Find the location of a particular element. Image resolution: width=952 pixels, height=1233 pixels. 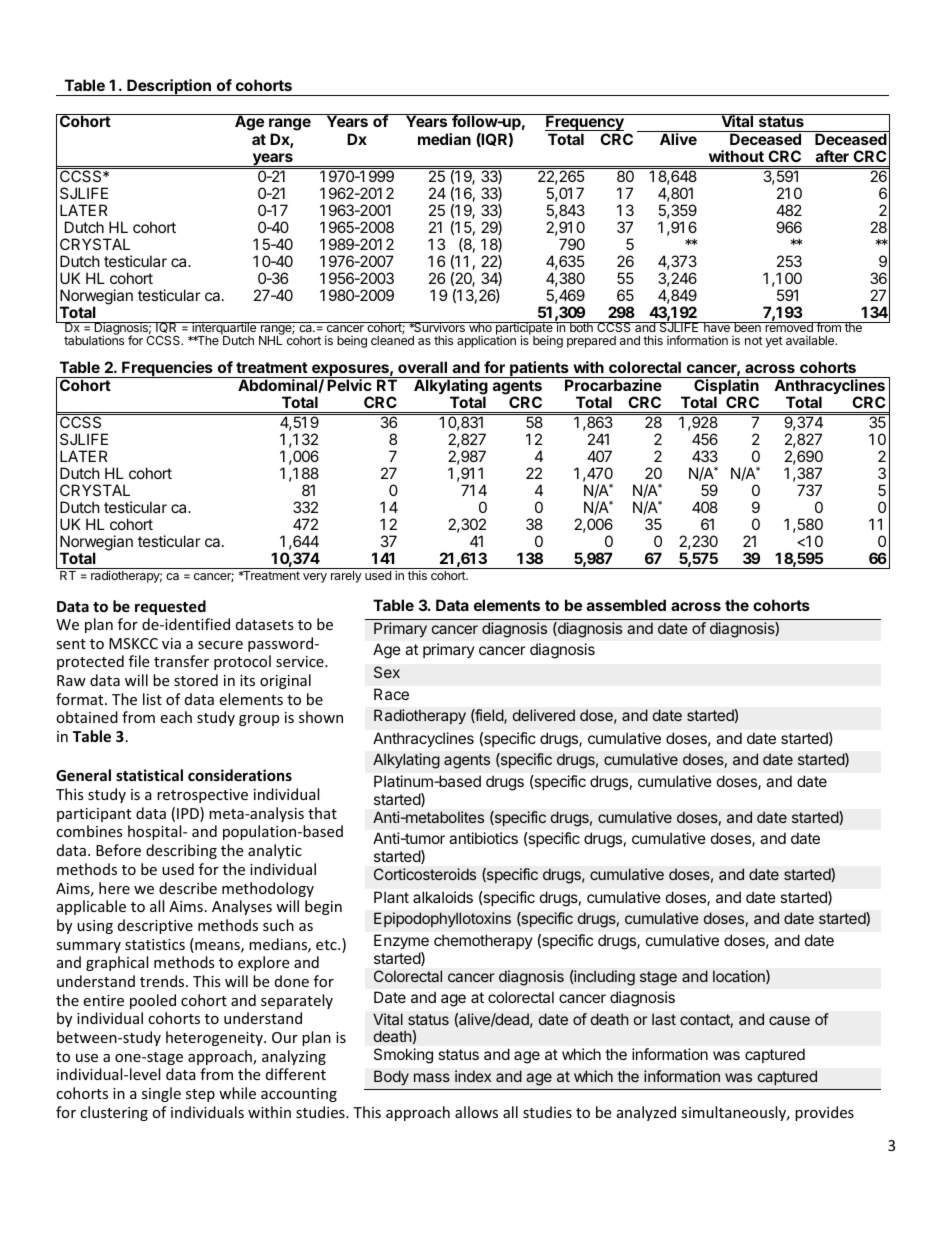

not is located at coordinates (754, 340).
